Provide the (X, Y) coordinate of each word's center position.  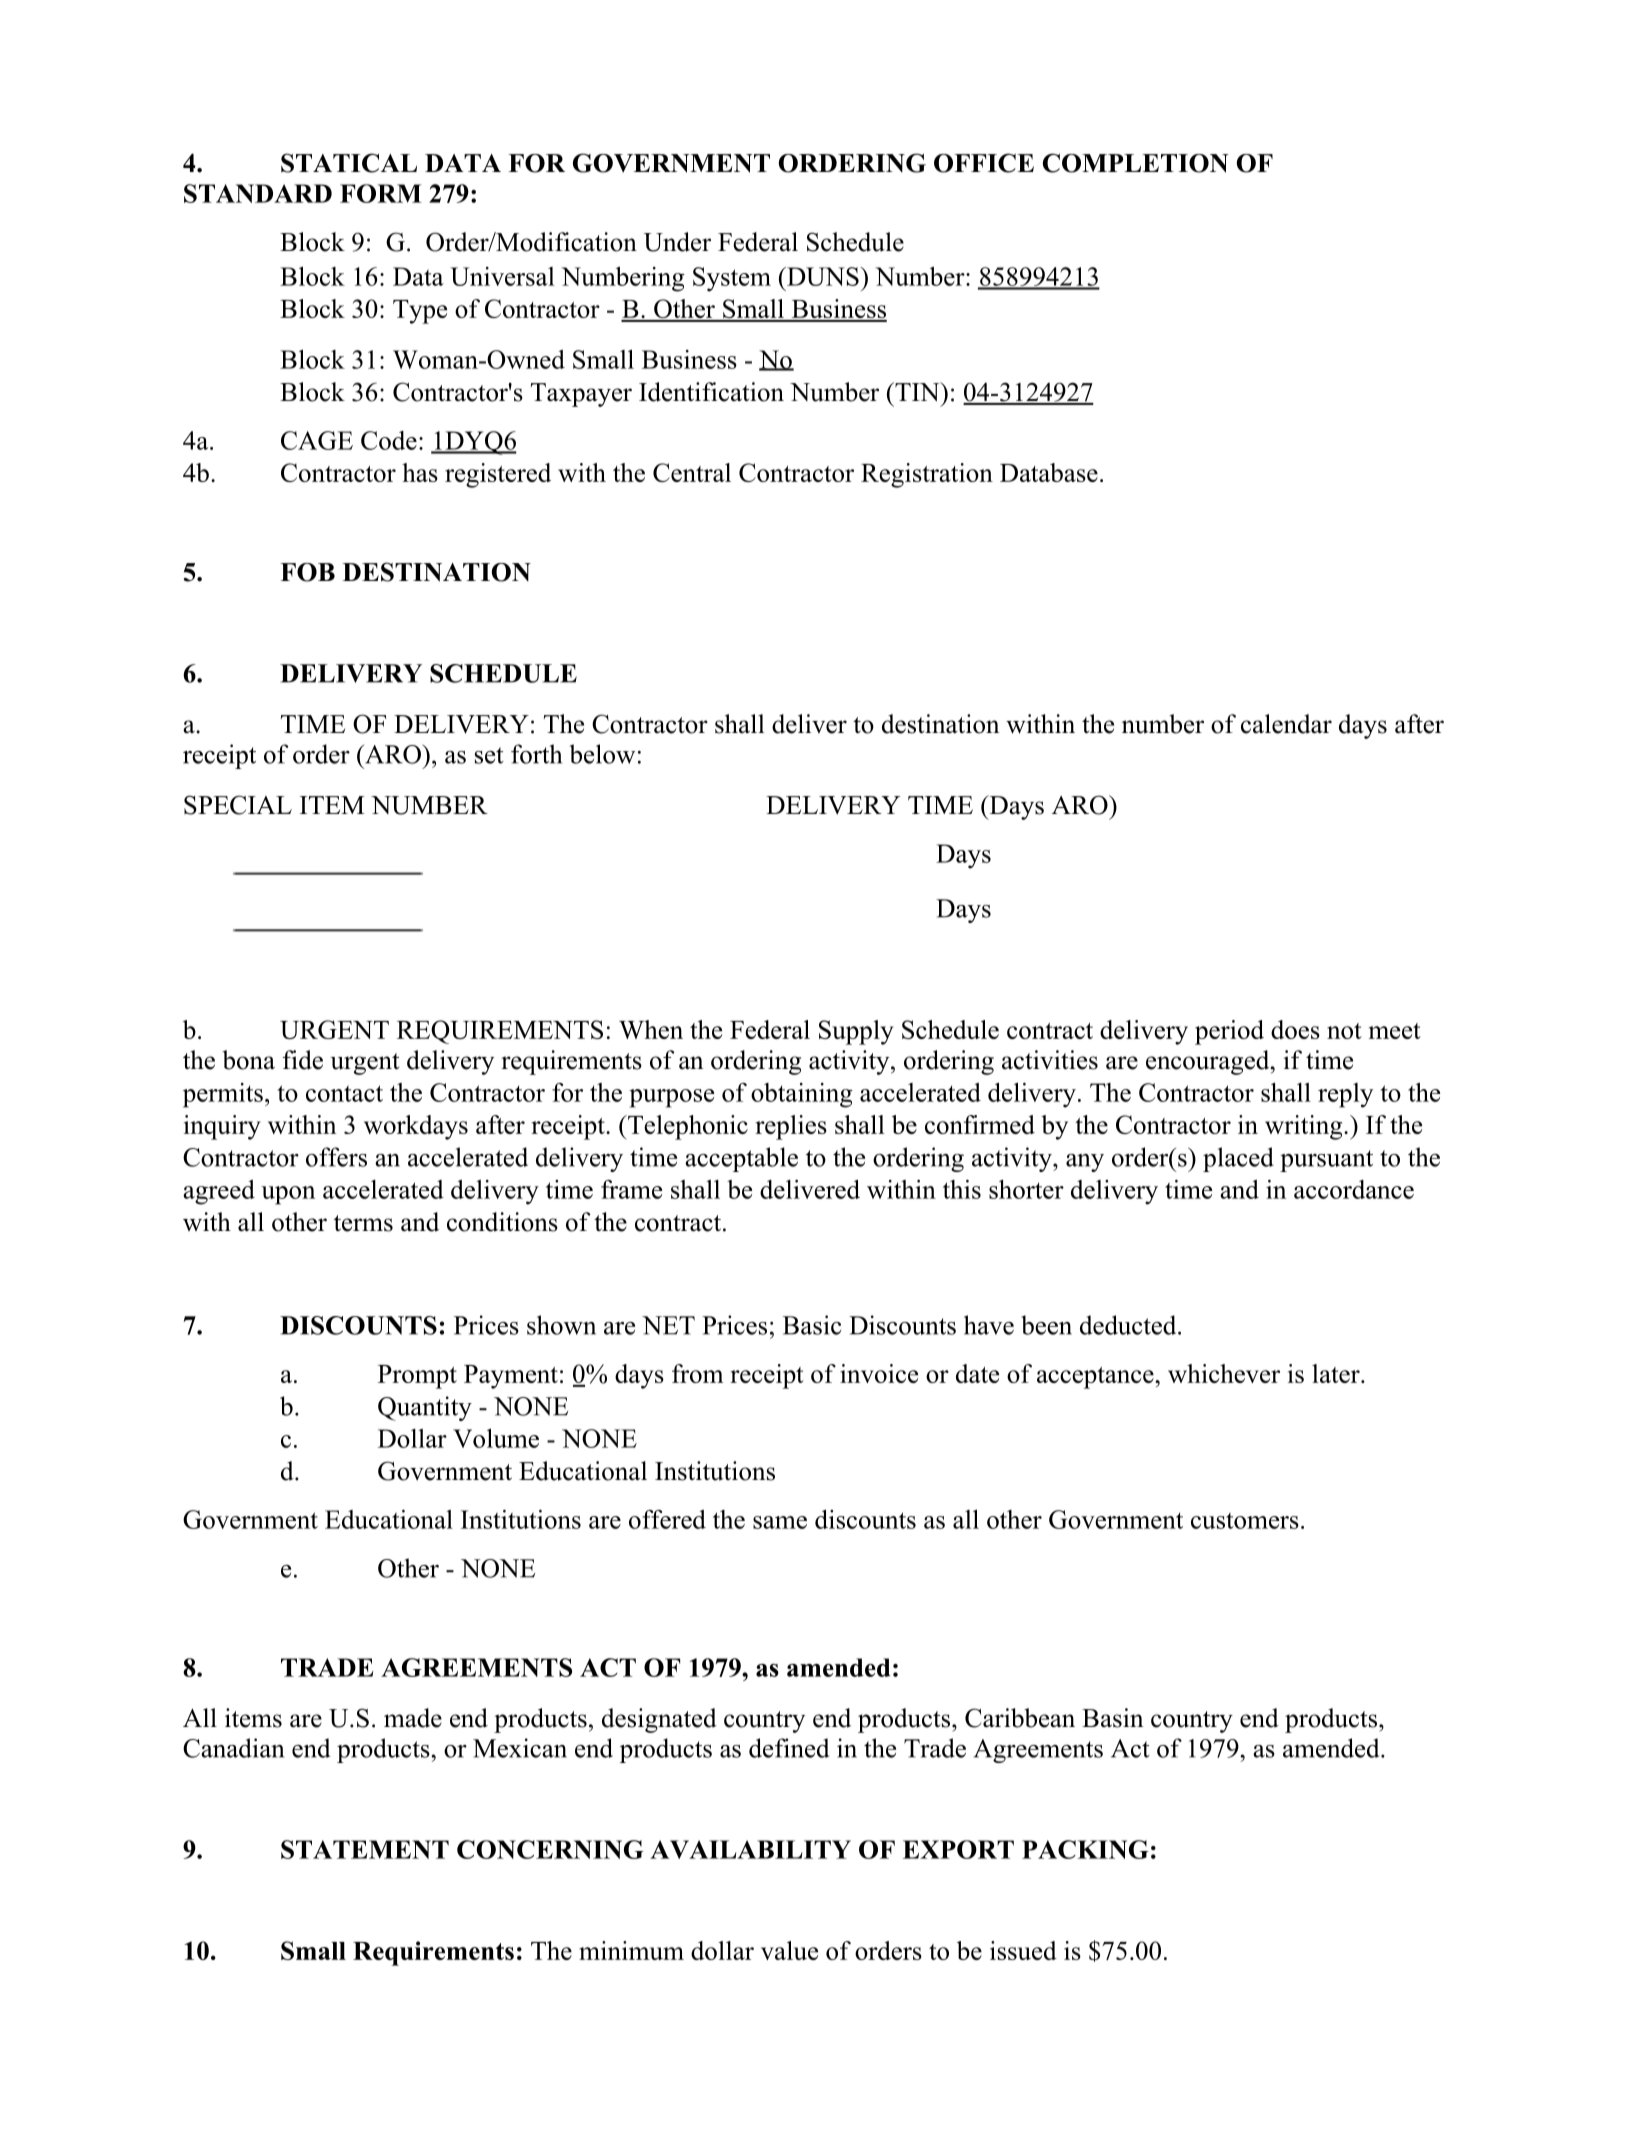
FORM (381, 193)
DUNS (822, 276)
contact (344, 1093)
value (789, 1950)
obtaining (802, 1095)
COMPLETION (1135, 163)
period (1229, 1032)
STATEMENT (365, 1849)
